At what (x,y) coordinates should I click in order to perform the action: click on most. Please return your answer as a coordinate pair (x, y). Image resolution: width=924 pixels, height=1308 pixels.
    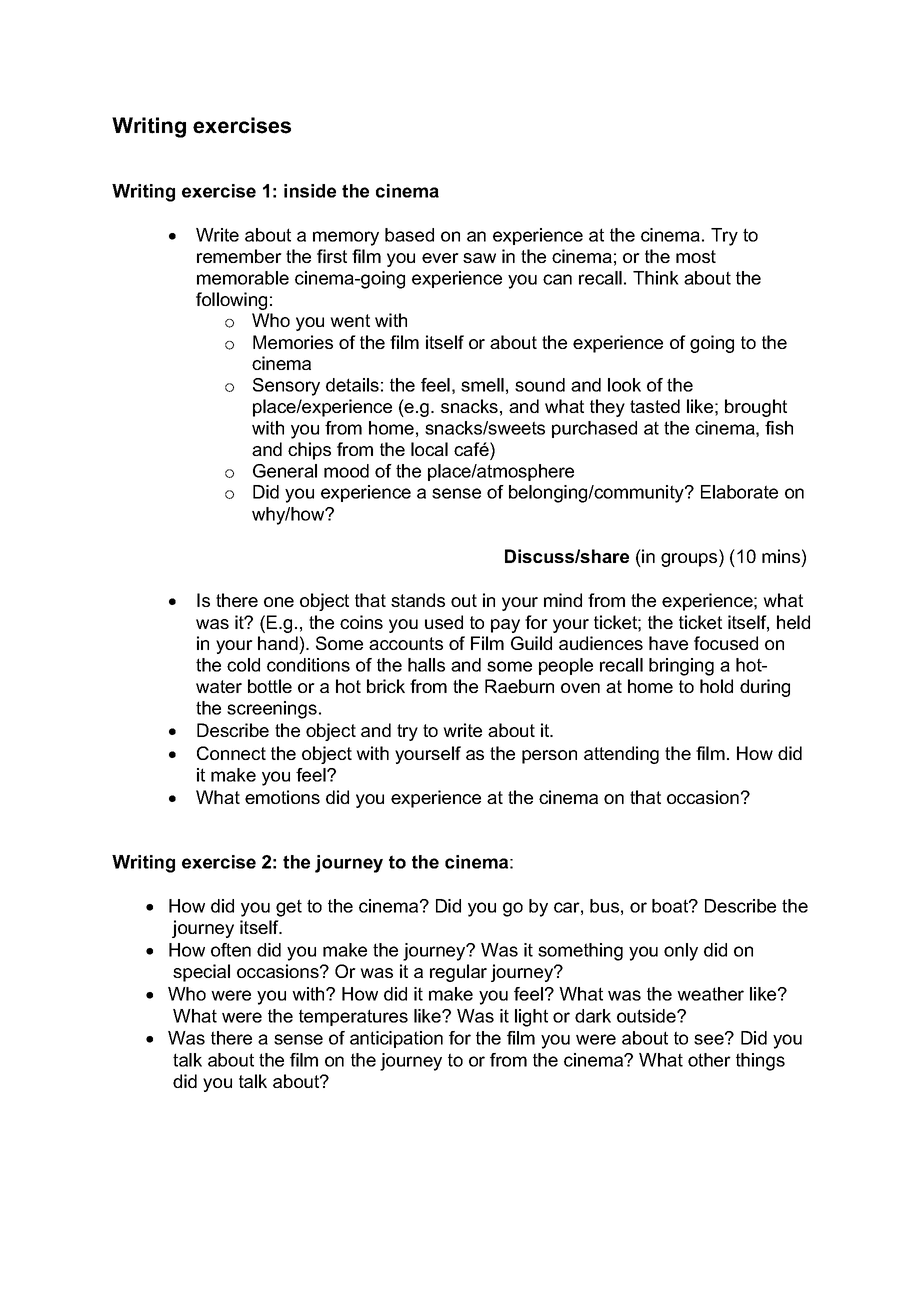
    Looking at the image, I should click on (696, 256).
